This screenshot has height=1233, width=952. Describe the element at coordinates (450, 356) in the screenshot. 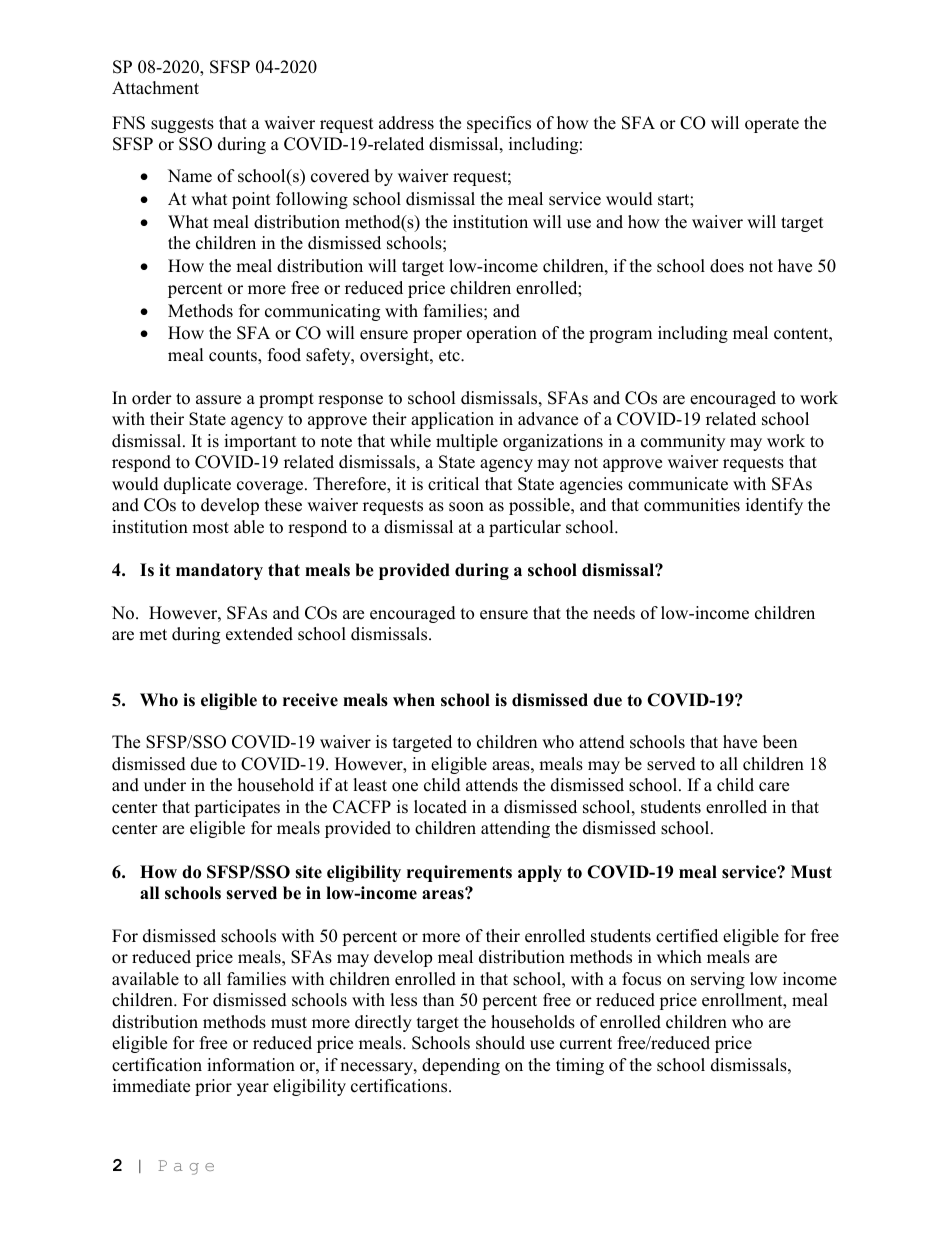

I see `etc` at that location.
